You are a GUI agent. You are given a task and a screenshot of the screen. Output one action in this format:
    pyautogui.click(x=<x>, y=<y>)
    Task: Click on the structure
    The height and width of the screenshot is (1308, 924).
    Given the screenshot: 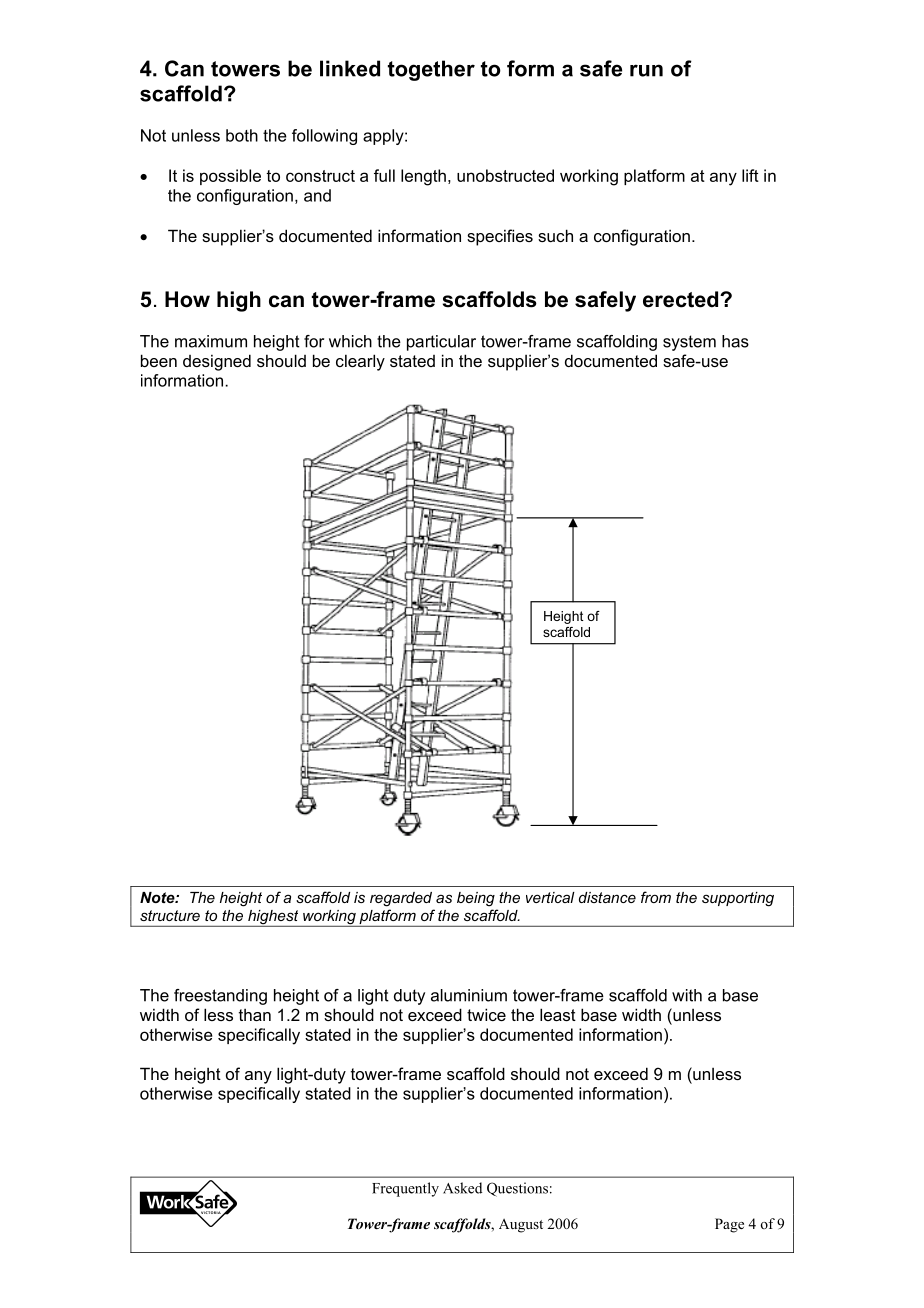 What is the action you would take?
    pyautogui.click(x=170, y=915)
